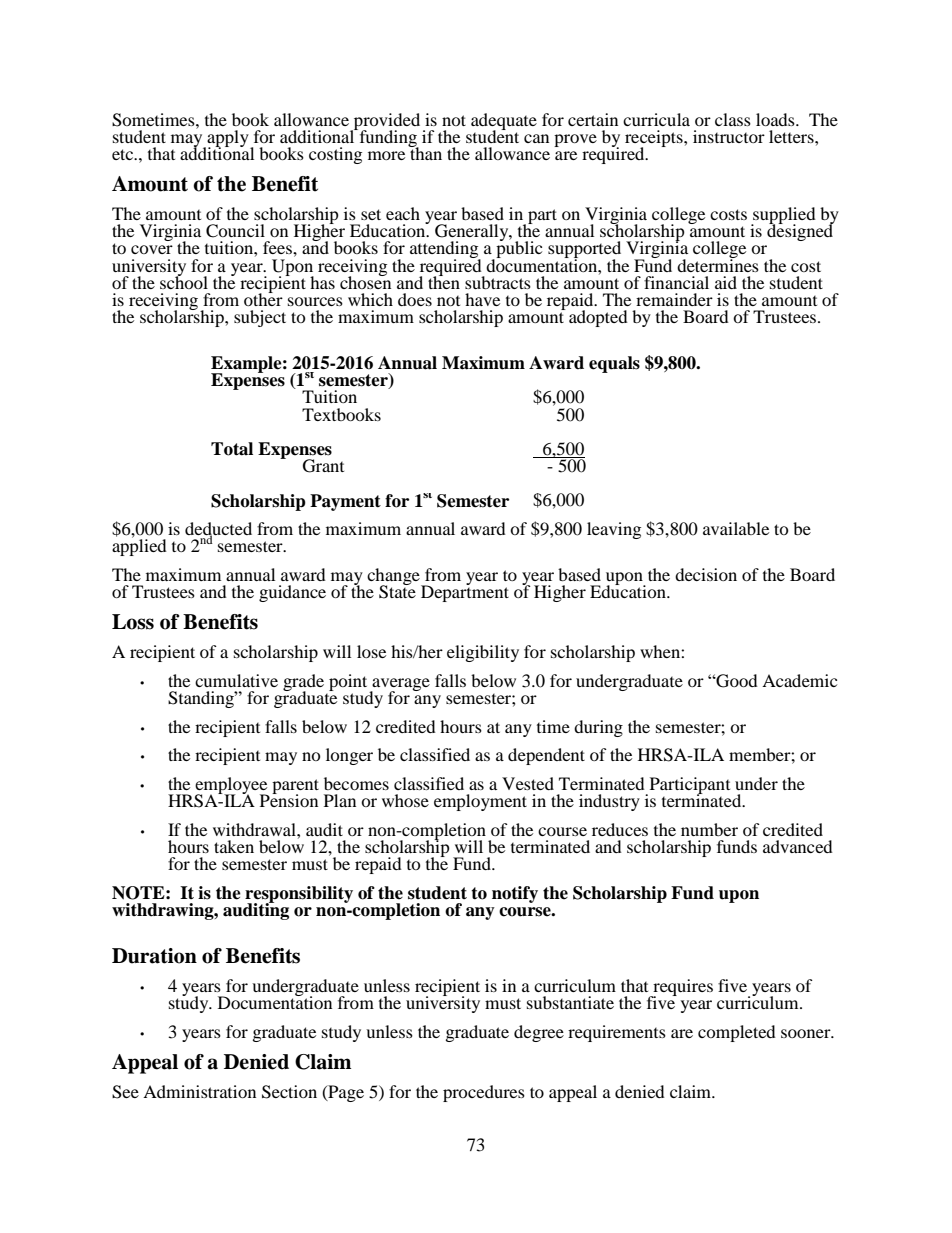  Describe the element at coordinates (709, 829) in the screenshot. I see `number` at that location.
